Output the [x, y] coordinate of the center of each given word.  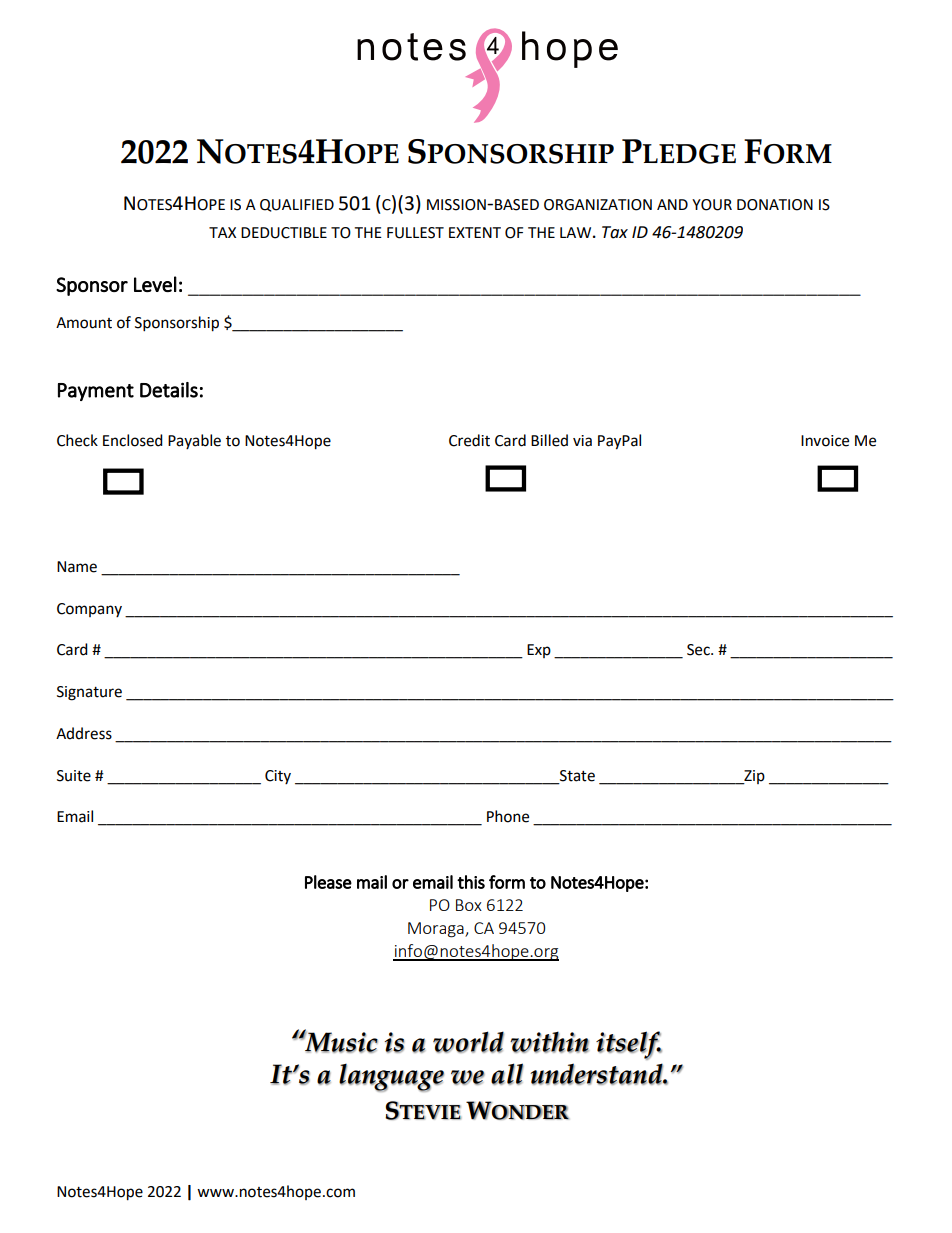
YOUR [712, 205]
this [471, 882]
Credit [469, 440]
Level [155, 284]
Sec [699, 650]
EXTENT [475, 232]
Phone [508, 816]
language [391, 1078]
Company [89, 610]
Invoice [825, 441]
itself [629, 1045]
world [468, 1042]
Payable [194, 441]
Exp [539, 651]
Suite [74, 776]
